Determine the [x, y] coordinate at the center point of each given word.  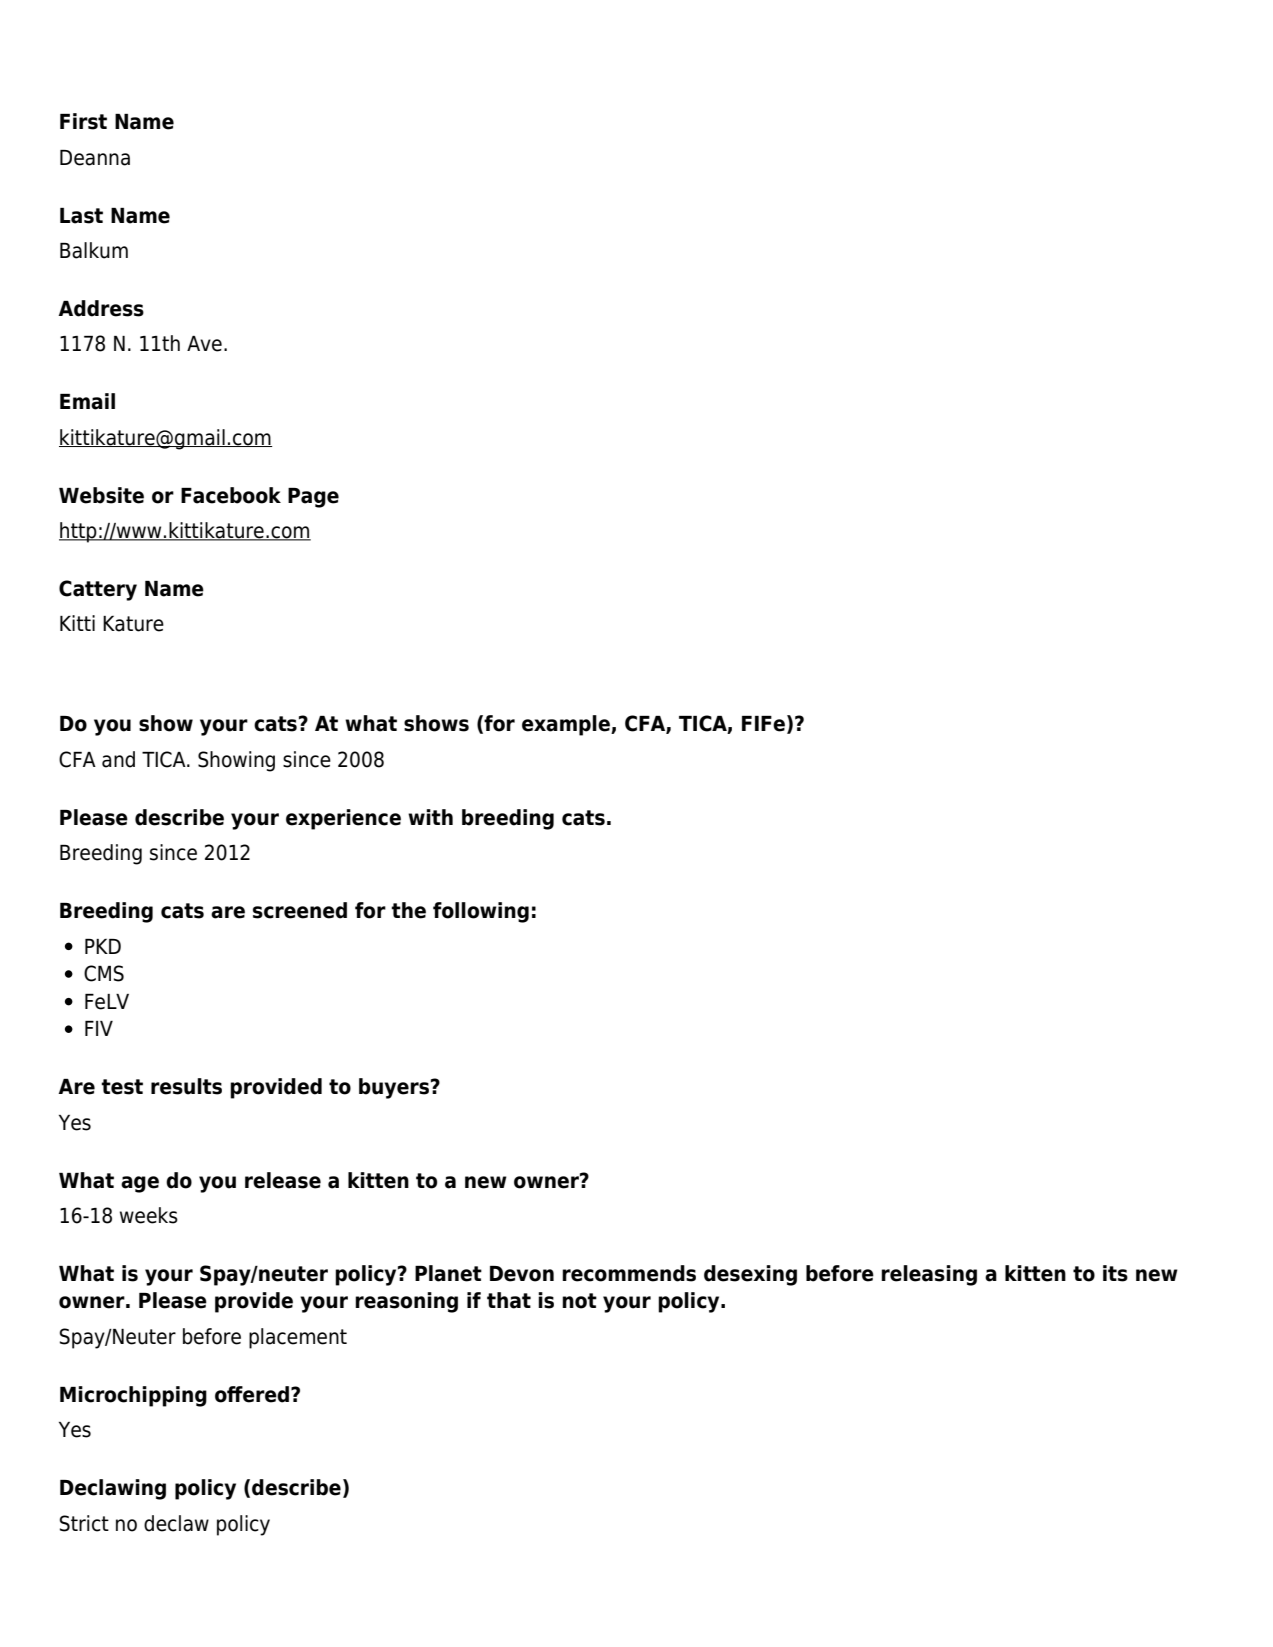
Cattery [98, 590]
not [579, 1301]
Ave [204, 344]
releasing [929, 1275]
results [186, 1086]
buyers [394, 1088]
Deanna [95, 158]
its [1115, 1273]
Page [313, 498]
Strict [84, 1523]
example [567, 725]
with [430, 817]
